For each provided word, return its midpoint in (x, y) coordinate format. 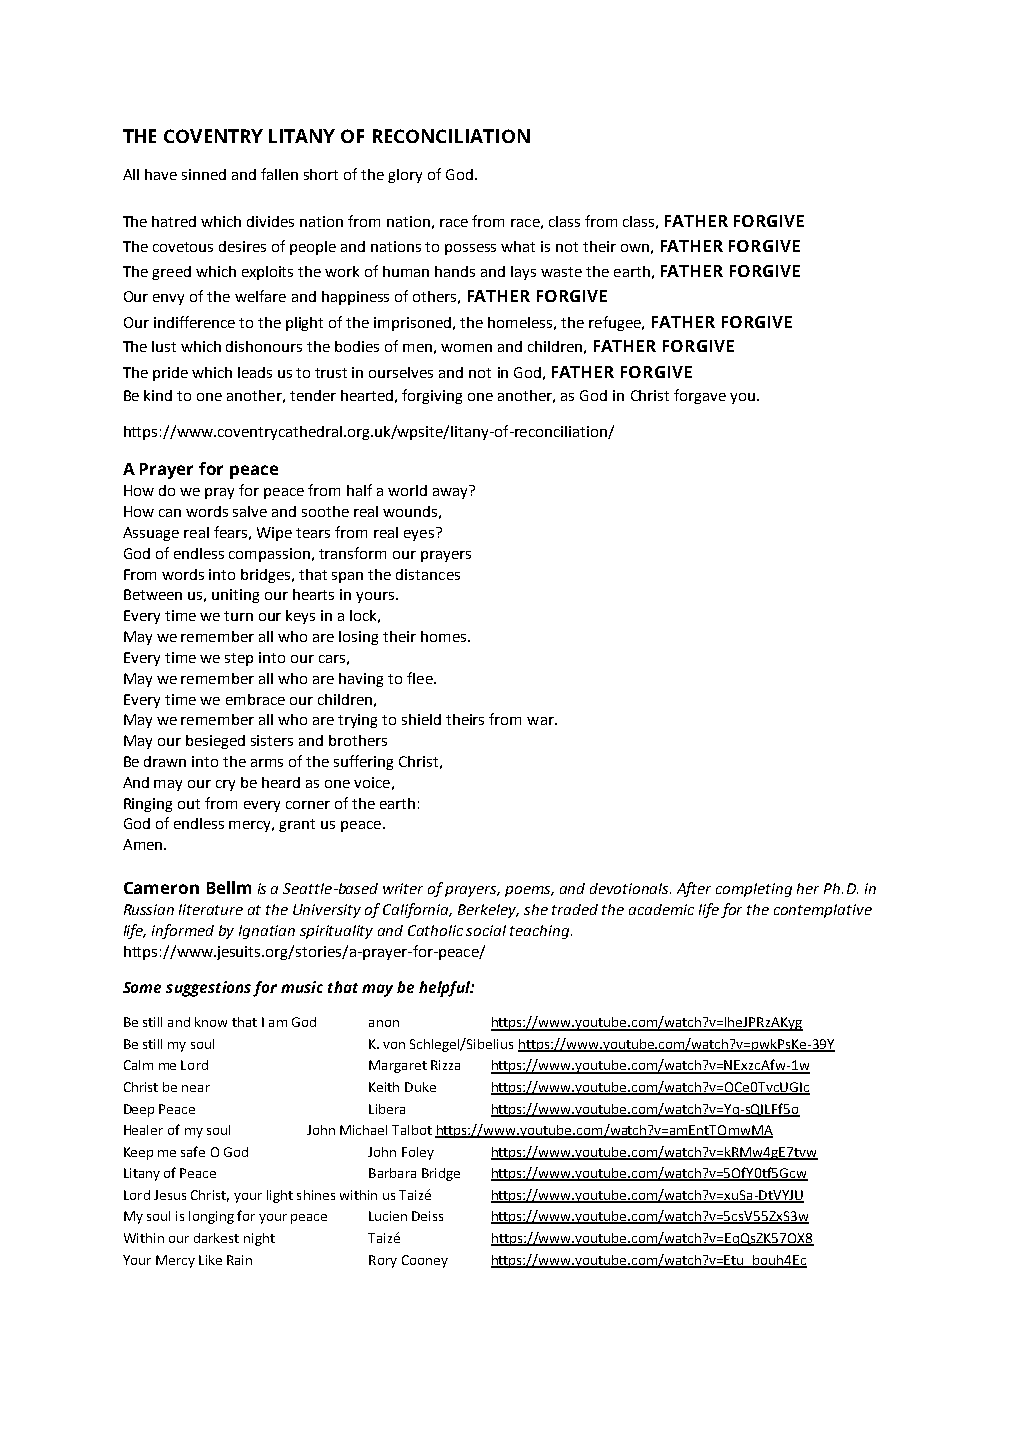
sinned (204, 174)
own (635, 248)
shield (421, 719)
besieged (215, 742)
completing (754, 890)
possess (470, 249)
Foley (418, 1153)
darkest (216, 1238)
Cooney (425, 1261)
